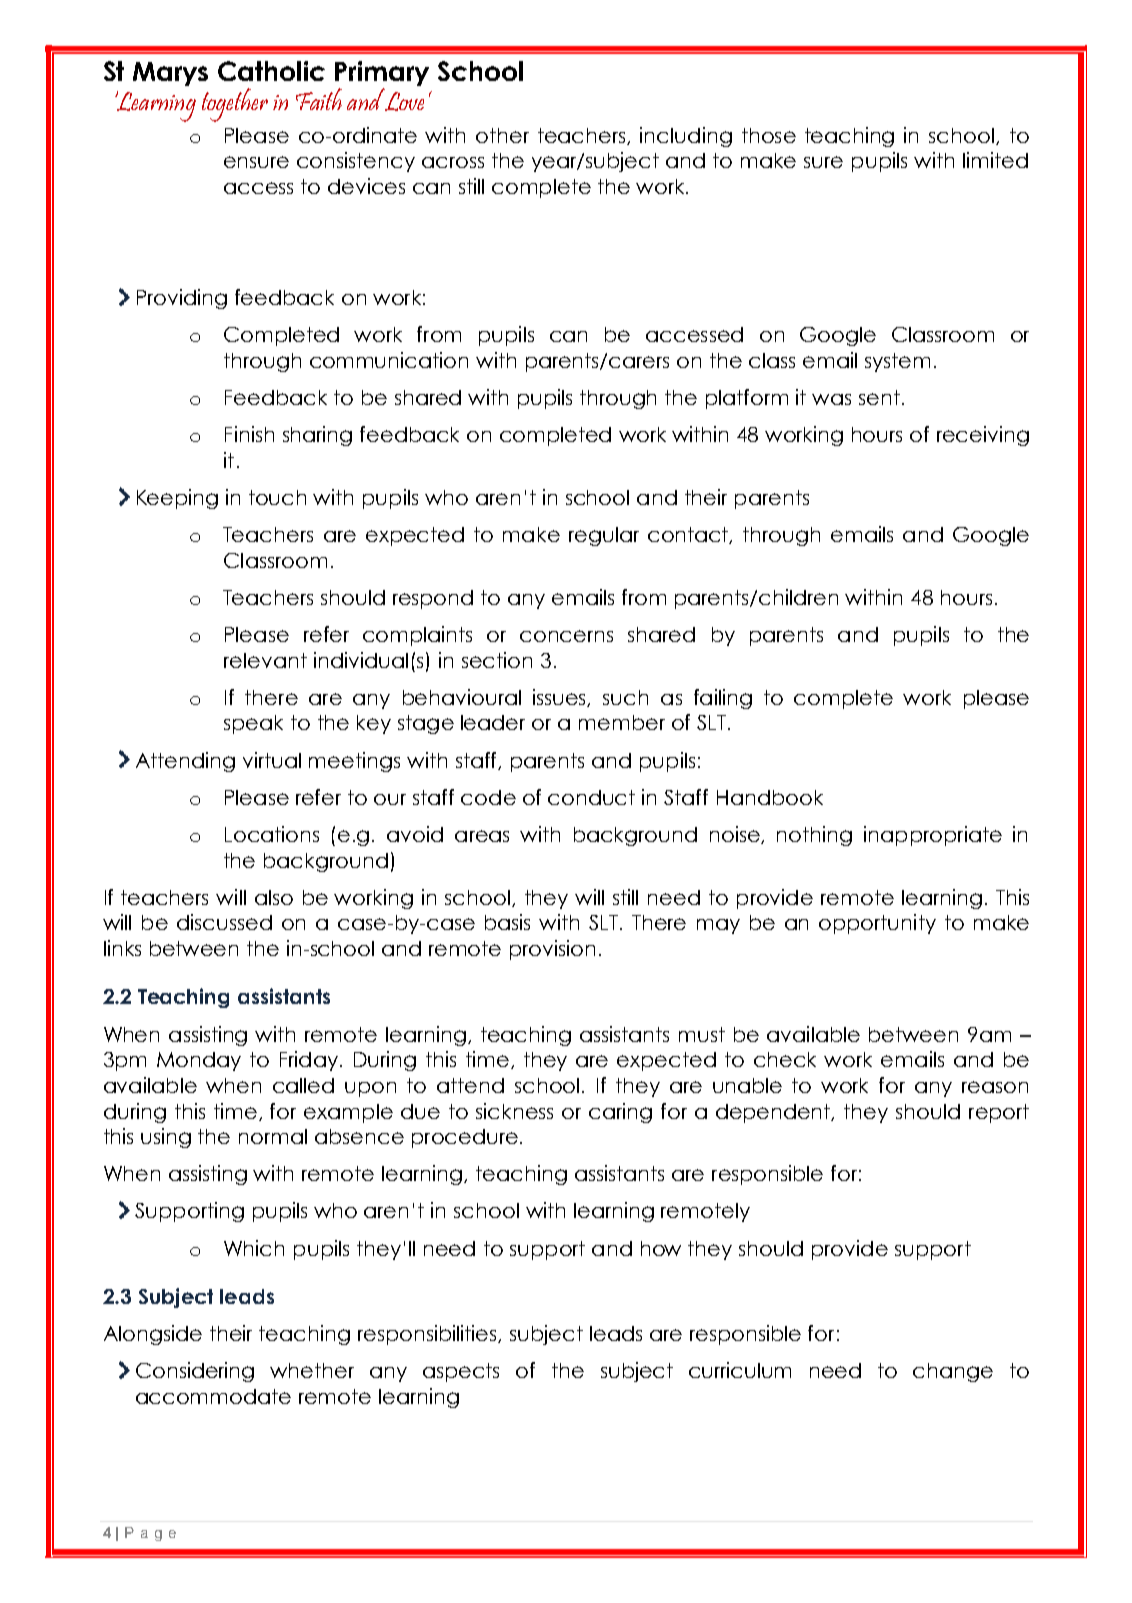 The height and width of the screenshot is (1603, 1132). I want to click on together, so click(235, 105).
